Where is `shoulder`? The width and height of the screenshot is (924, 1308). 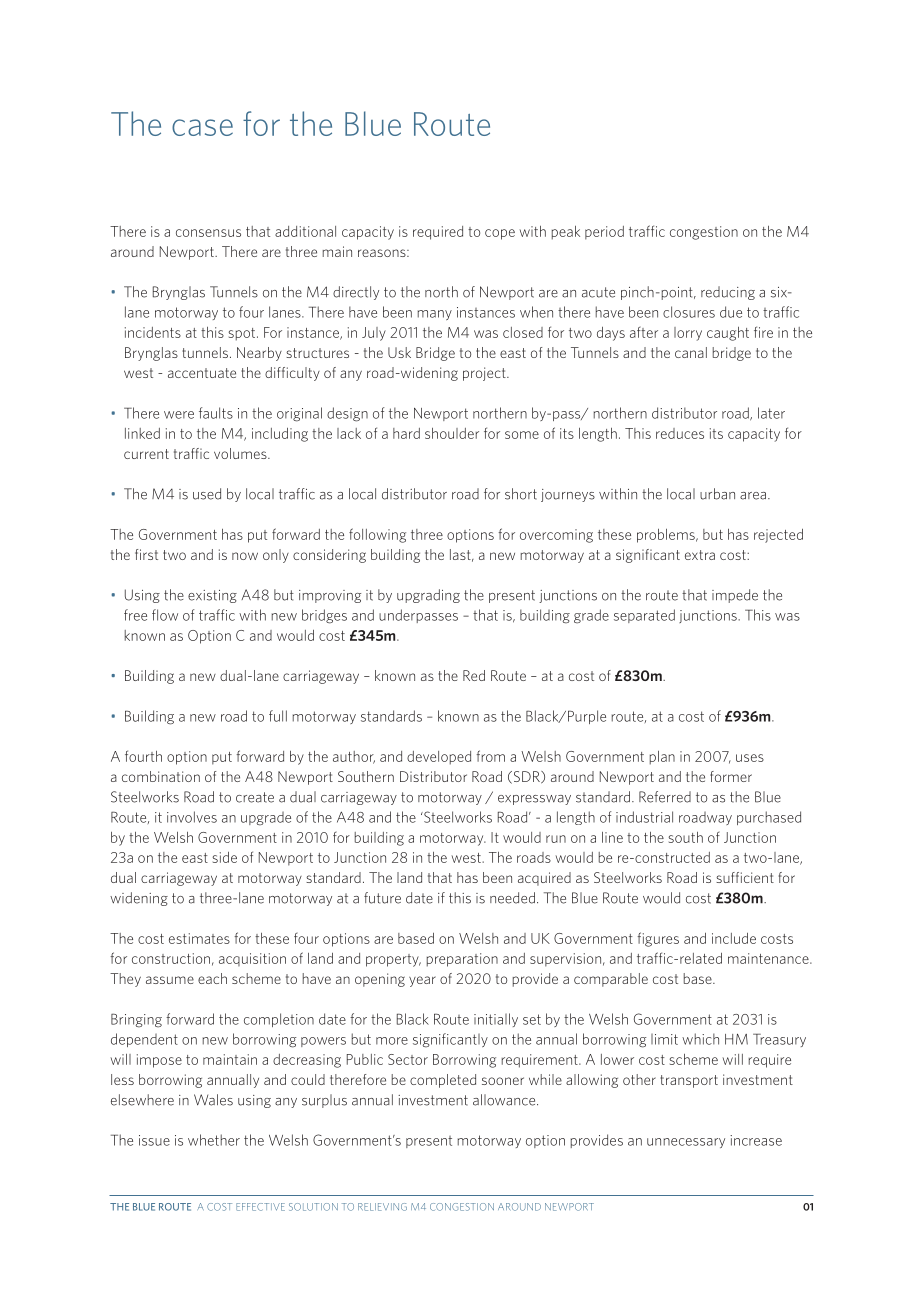
shoulder is located at coordinates (452, 433).
